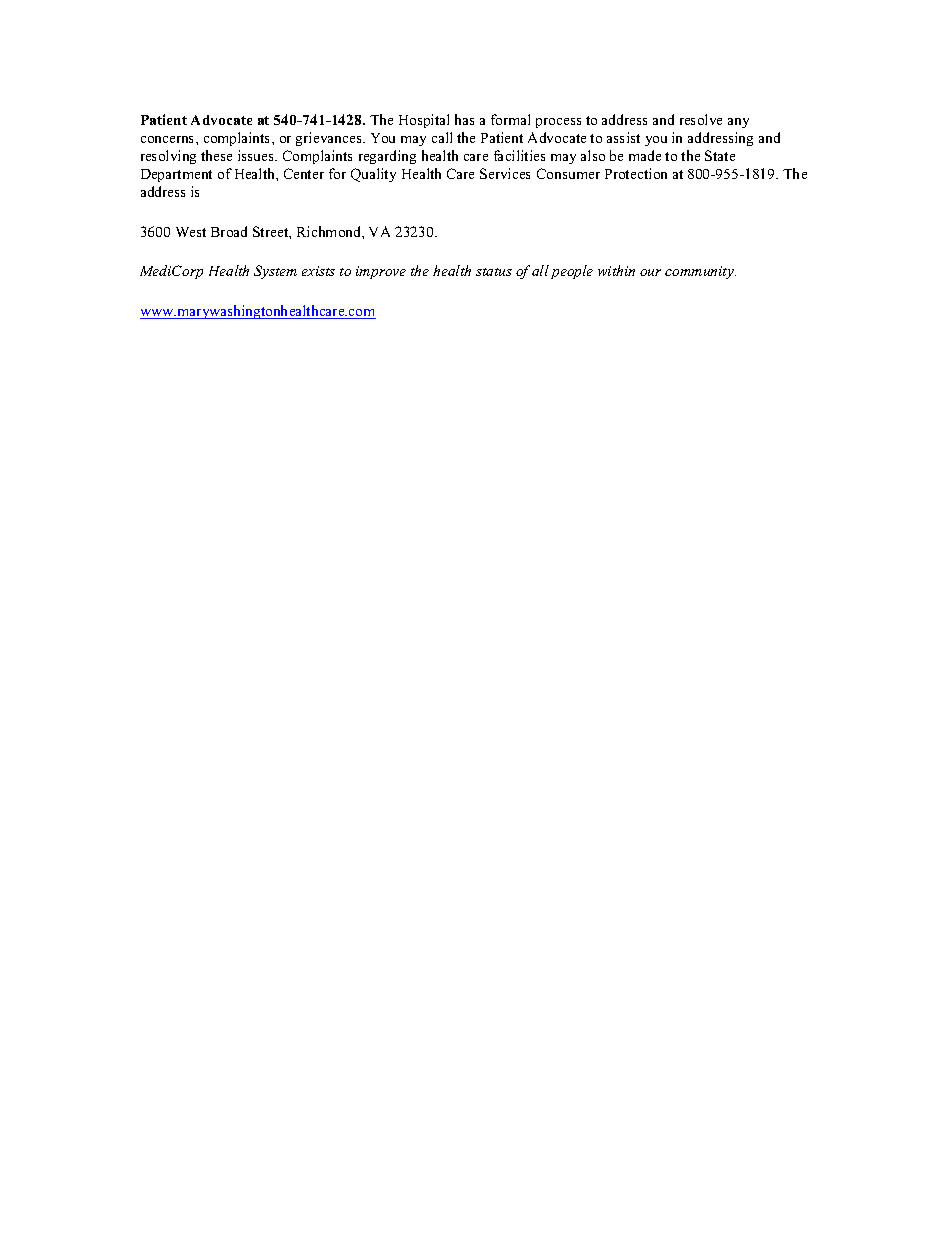  Describe the element at coordinates (636, 173) in the screenshot. I see `Protection` at that location.
